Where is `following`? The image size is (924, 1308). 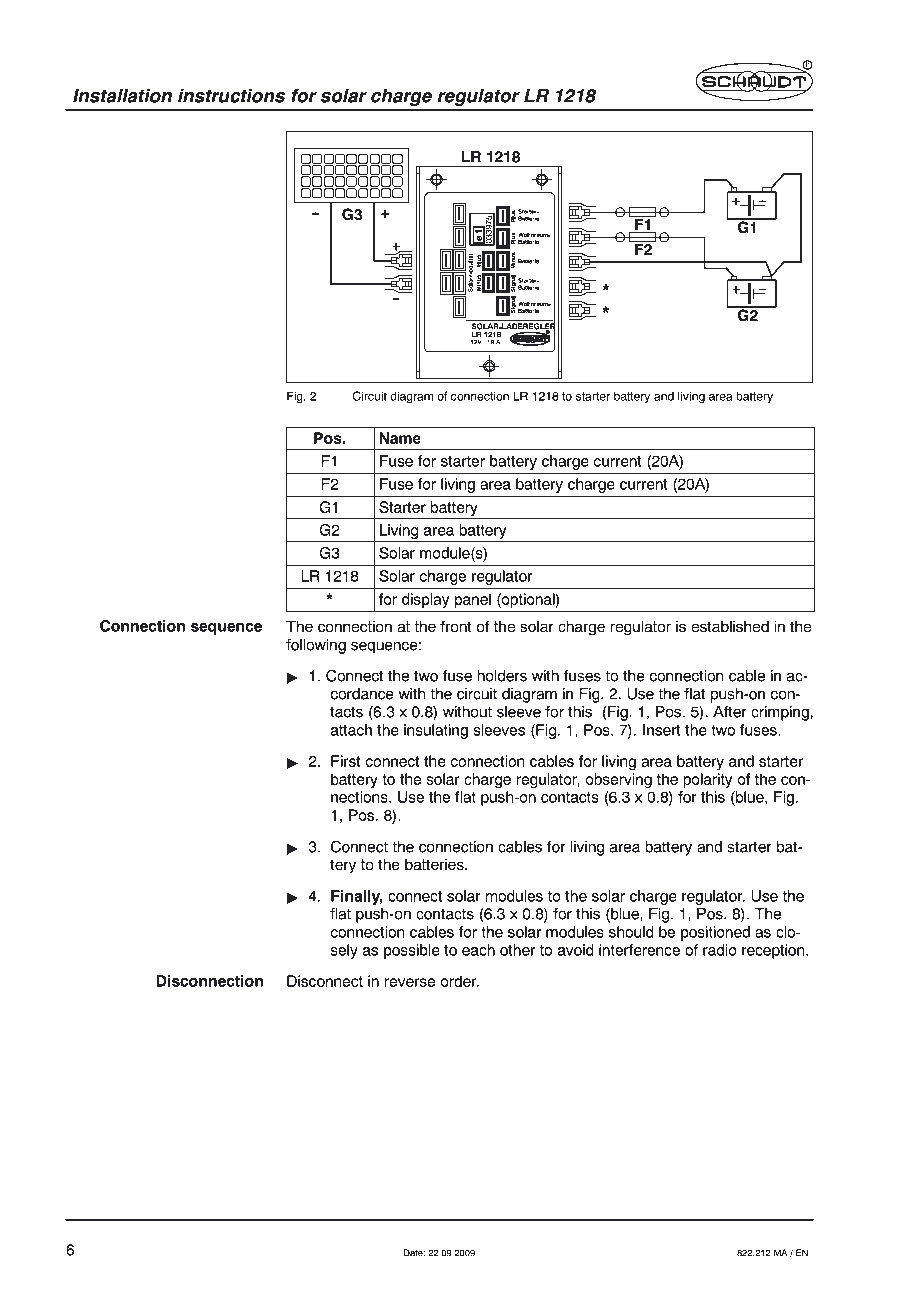
following is located at coordinates (316, 646).
